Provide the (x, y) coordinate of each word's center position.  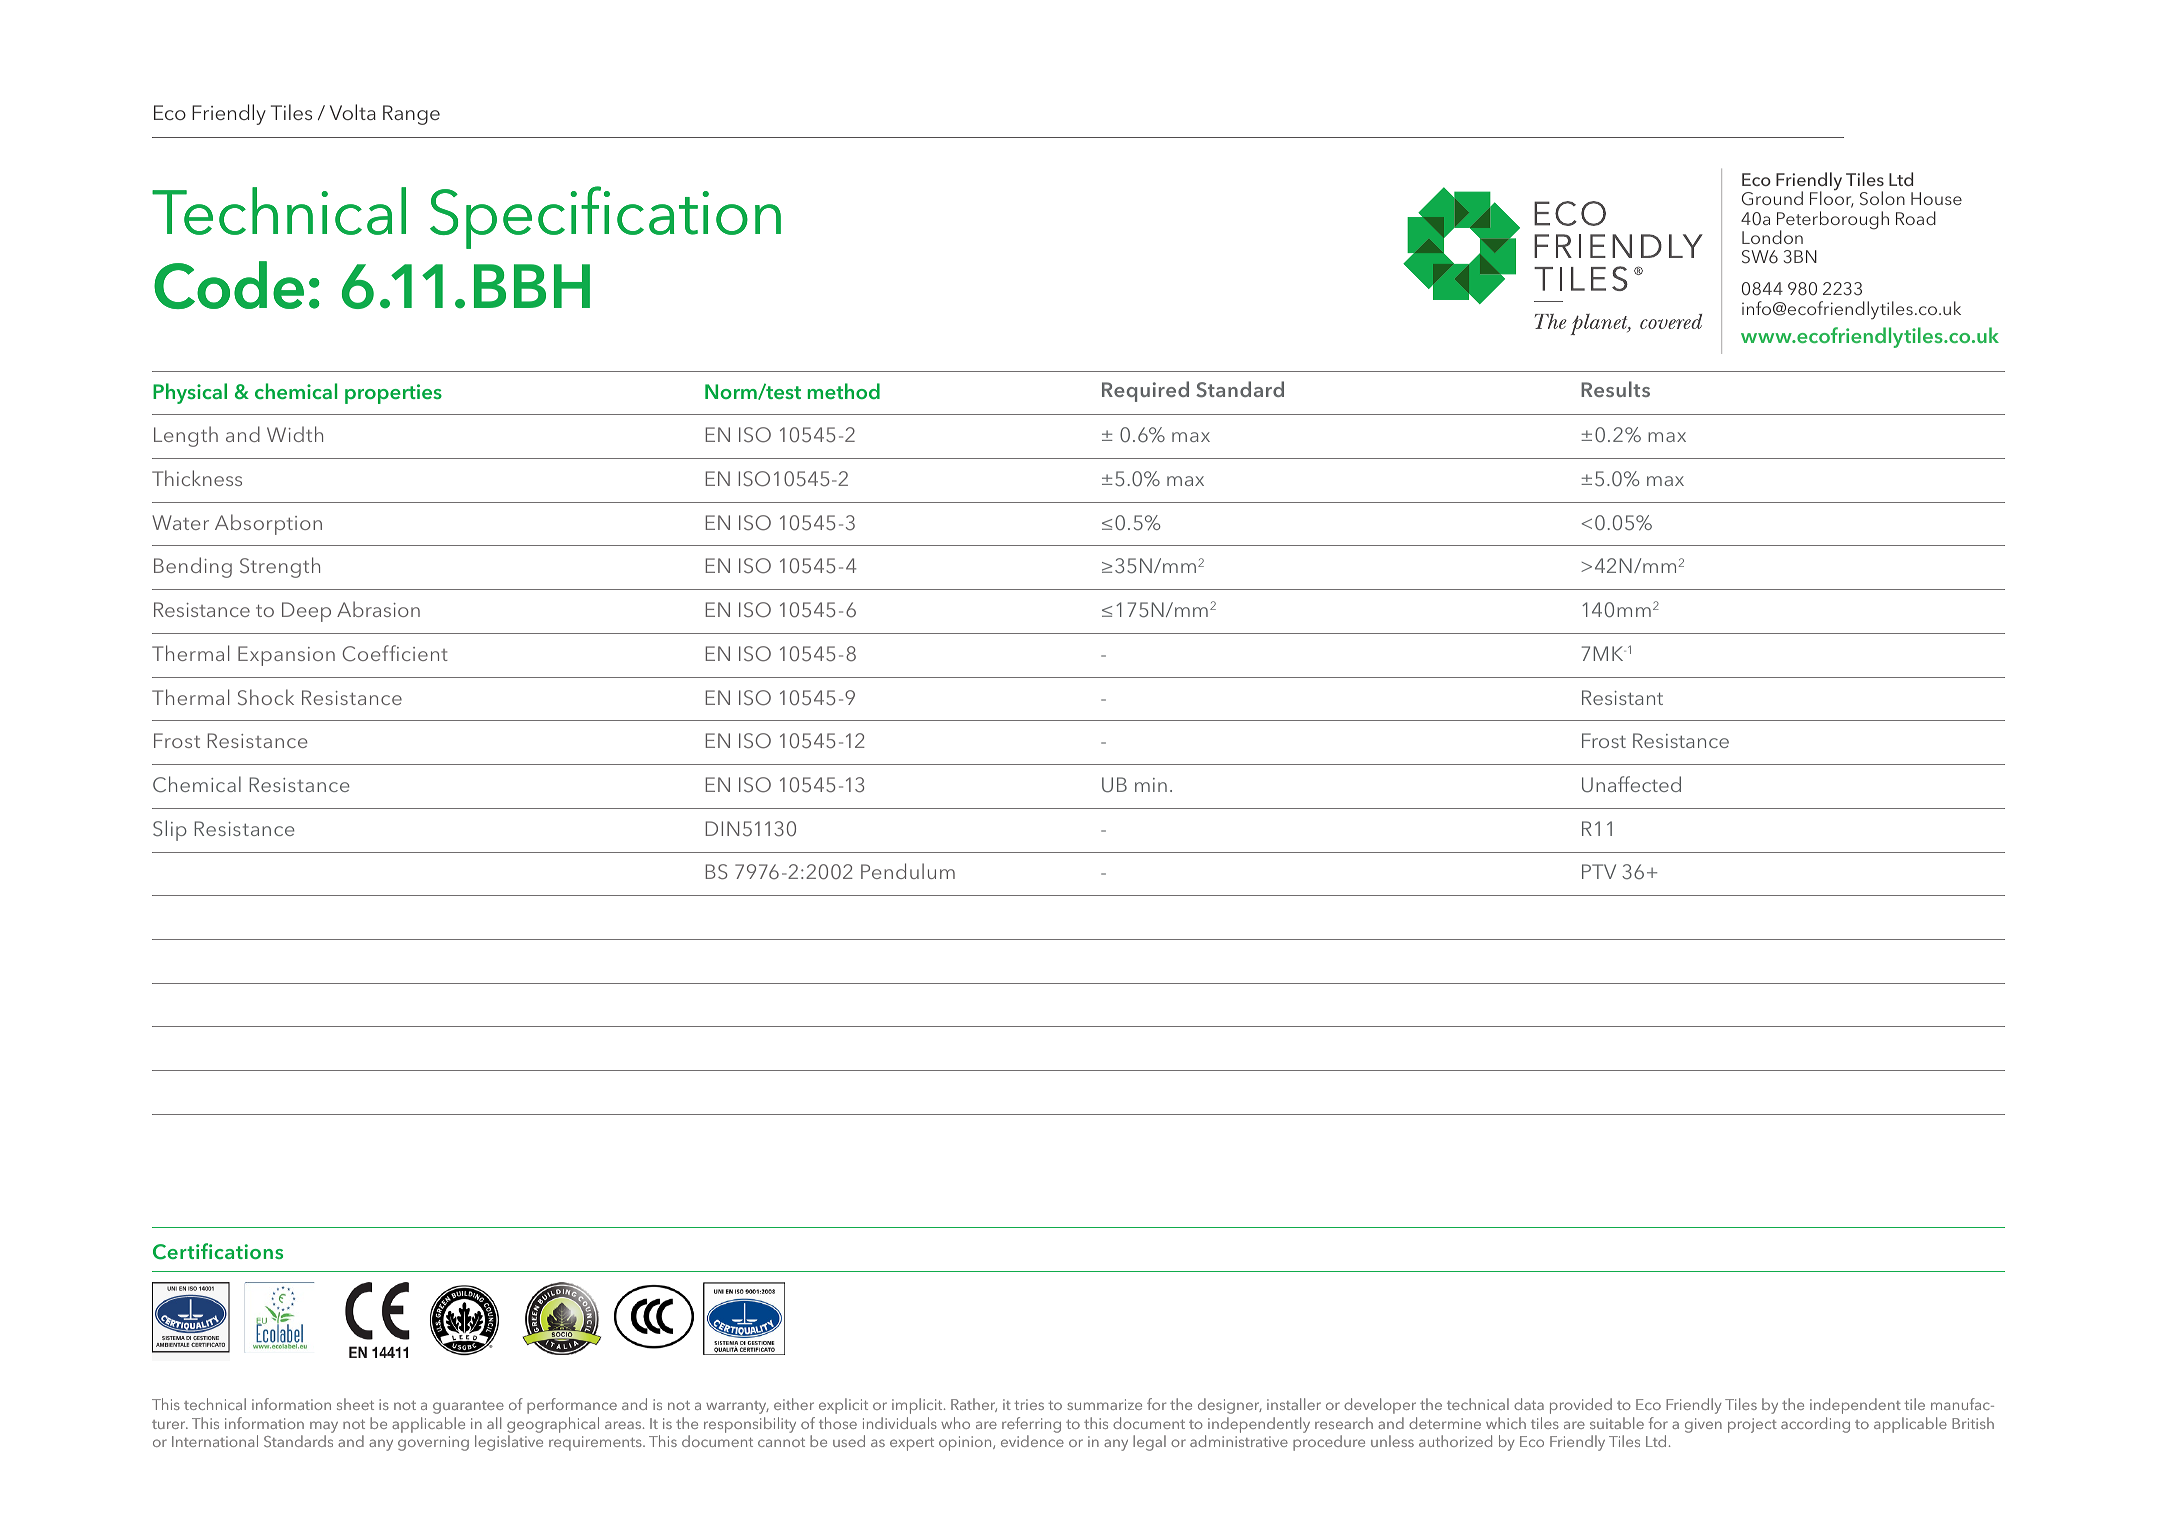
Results (1615, 389)
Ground (1772, 198)
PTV (1599, 871)
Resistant (1622, 697)
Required (1145, 391)
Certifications (218, 1251)
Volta (353, 112)
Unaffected (1631, 784)
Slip (170, 830)
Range (411, 115)
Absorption (268, 524)
